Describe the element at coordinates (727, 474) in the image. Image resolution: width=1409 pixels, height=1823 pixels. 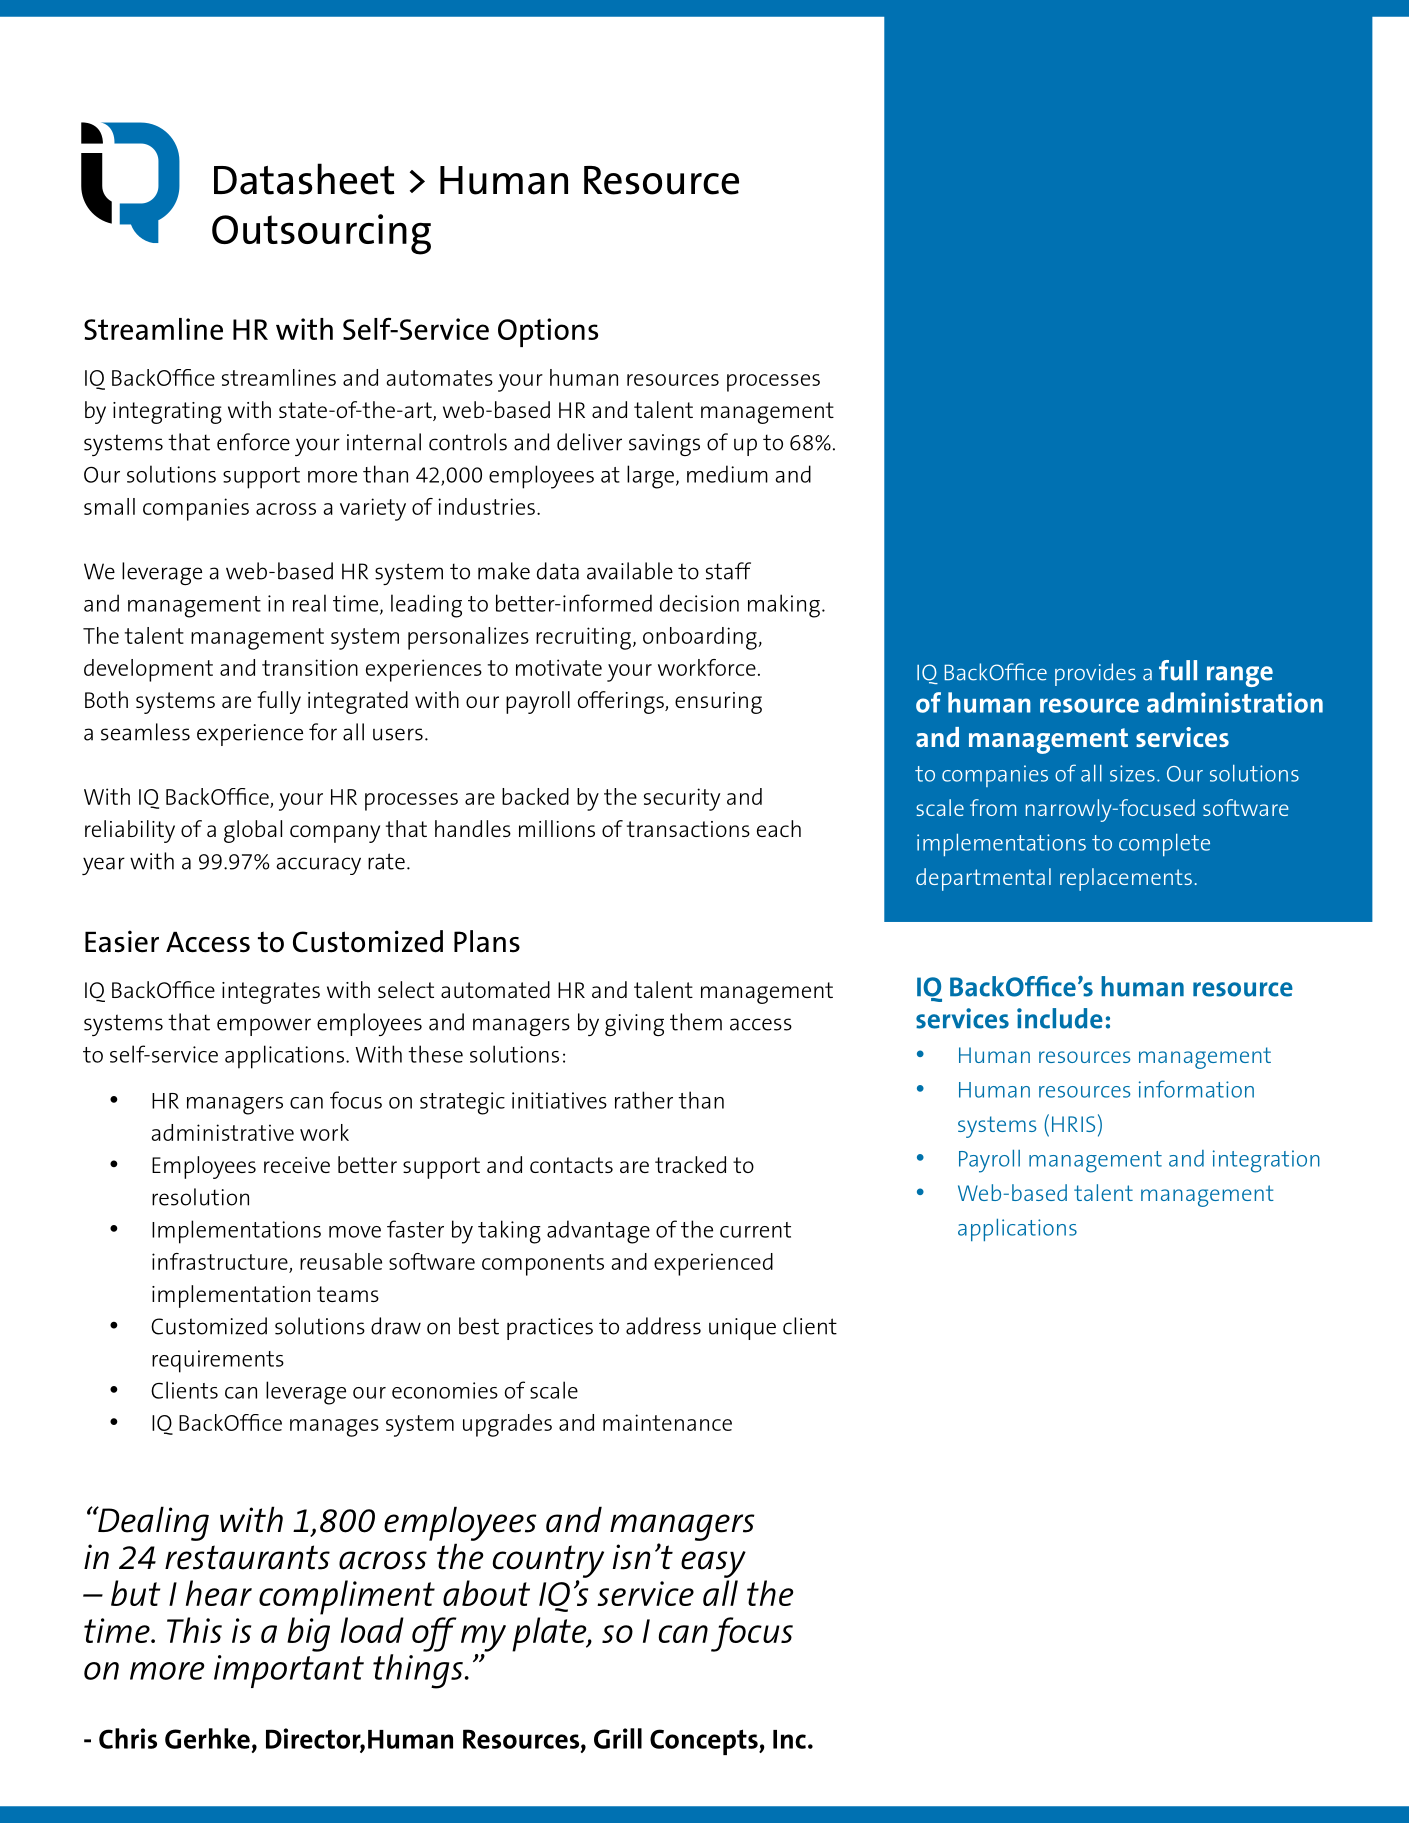
I see `medium` at that location.
